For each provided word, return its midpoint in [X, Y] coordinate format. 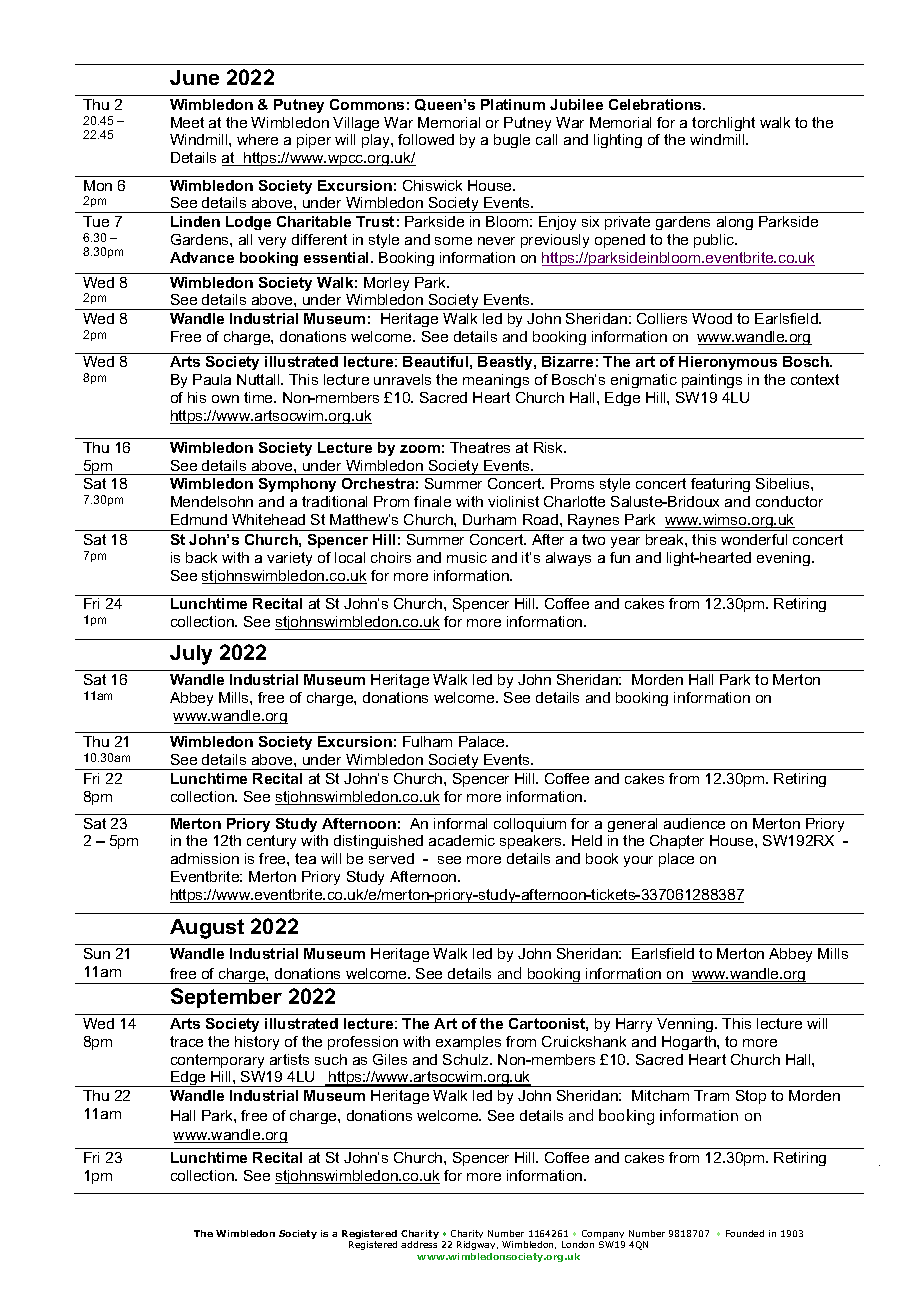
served [391, 858]
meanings [496, 381]
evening [785, 559]
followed [426, 139]
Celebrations [656, 104]
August [207, 929]
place [676, 860]
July [191, 655]
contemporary [217, 1061]
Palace [483, 741]
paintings [712, 381]
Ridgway [477, 1245]
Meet [187, 122]
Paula [212, 379]
